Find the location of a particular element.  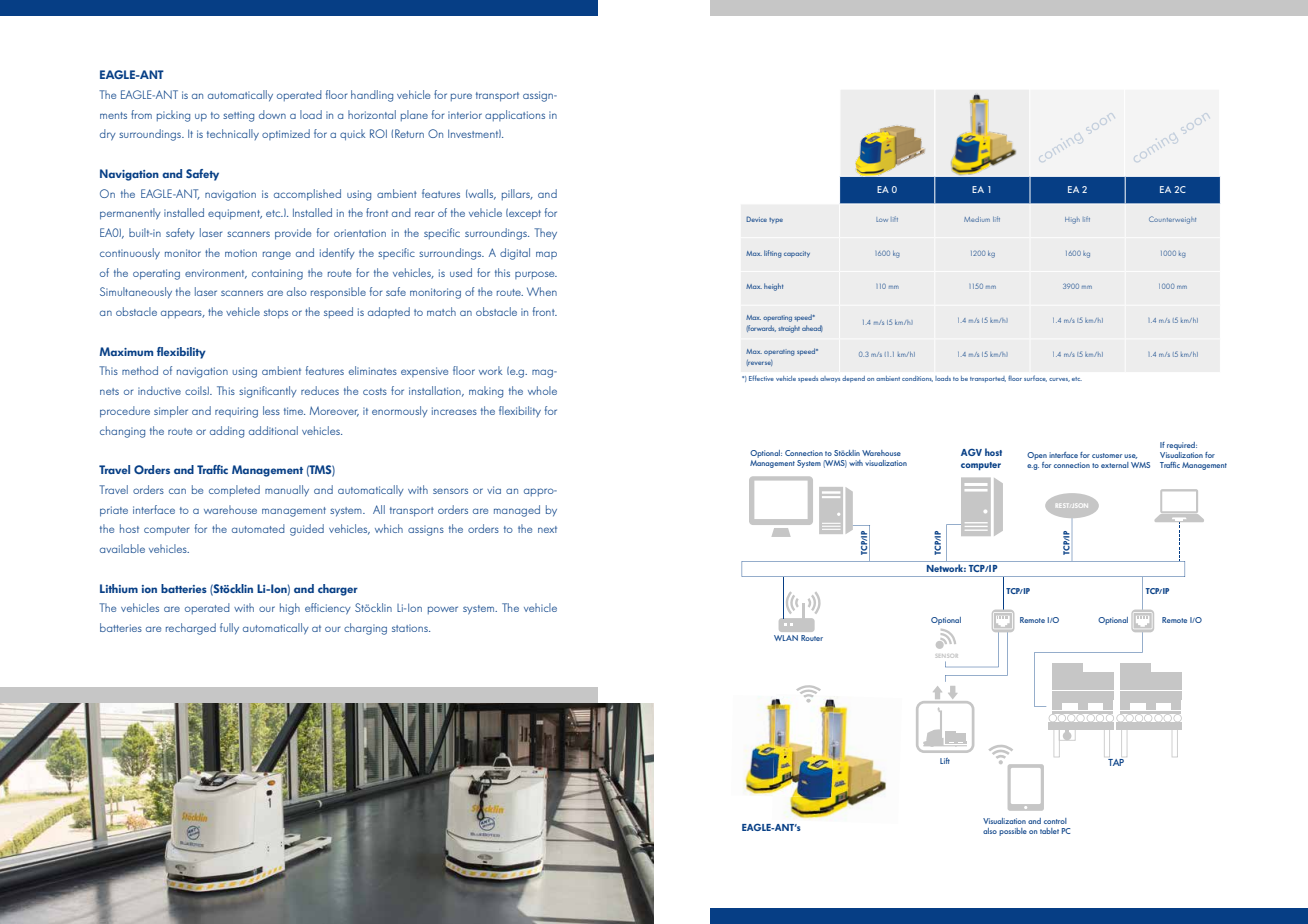

completed is located at coordinates (234, 490).
